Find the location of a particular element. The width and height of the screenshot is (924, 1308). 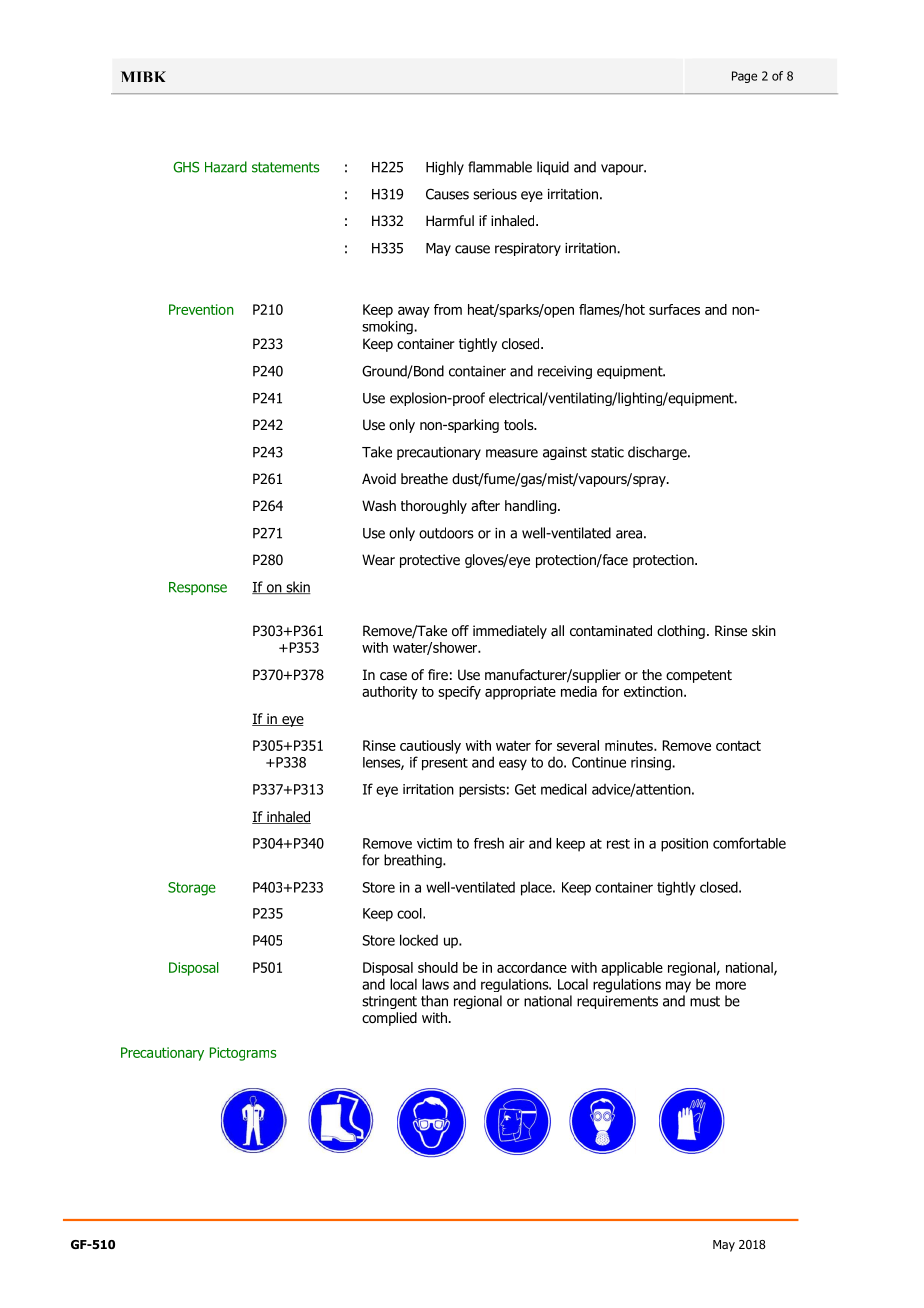

Prevention is located at coordinates (201, 309).
